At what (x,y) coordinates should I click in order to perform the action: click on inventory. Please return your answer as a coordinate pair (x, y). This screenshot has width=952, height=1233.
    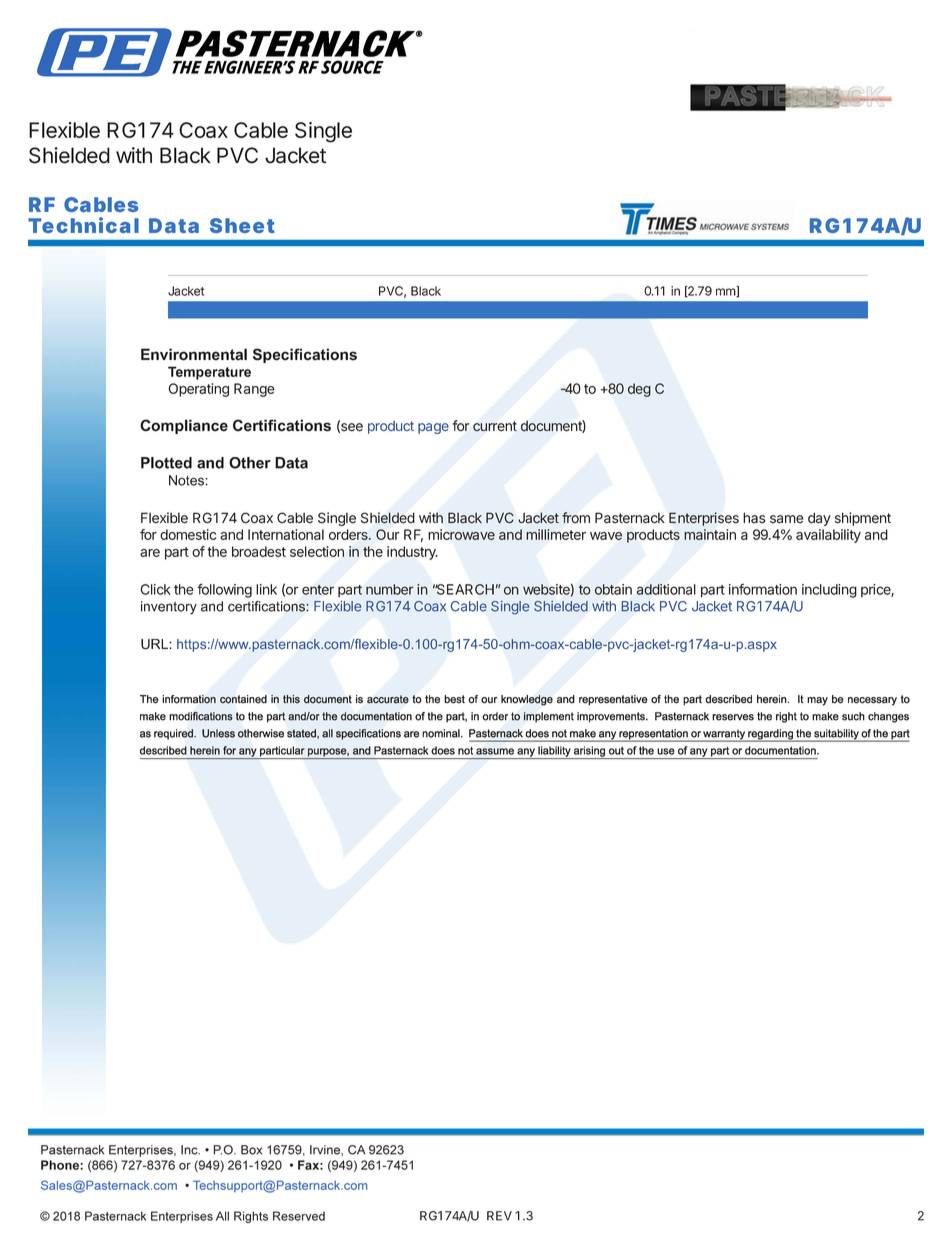
    Looking at the image, I should click on (169, 608).
